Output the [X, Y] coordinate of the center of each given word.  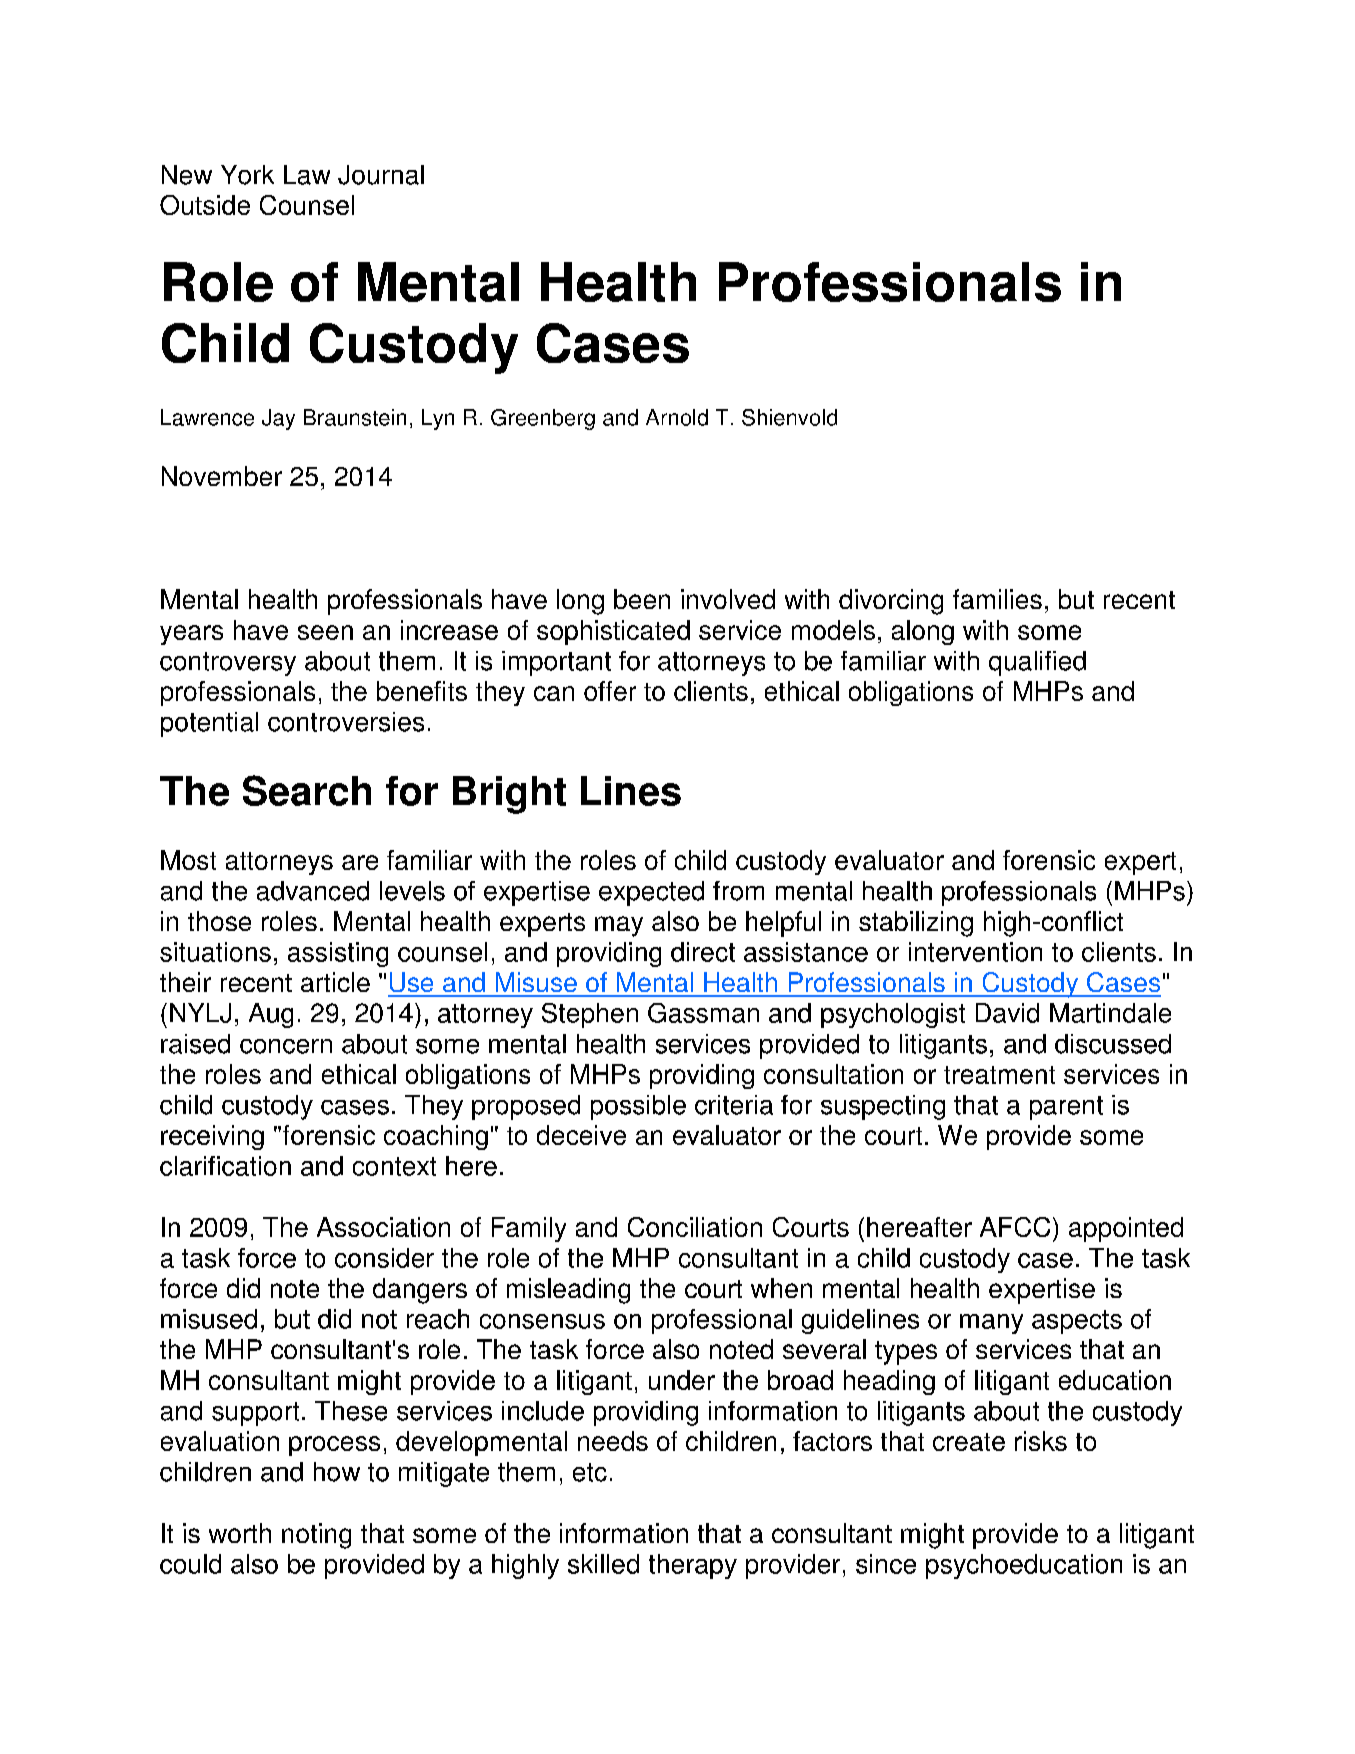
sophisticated [613, 632]
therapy [693, 1566]
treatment [999, 1075]
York [247, 175]
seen [325, 632]
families [997, 599]
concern [286, 1046]
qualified [1037, 663]
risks [1041, 1441]
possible [638, 1107]
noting [316, 1536]
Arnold [677, 417]
